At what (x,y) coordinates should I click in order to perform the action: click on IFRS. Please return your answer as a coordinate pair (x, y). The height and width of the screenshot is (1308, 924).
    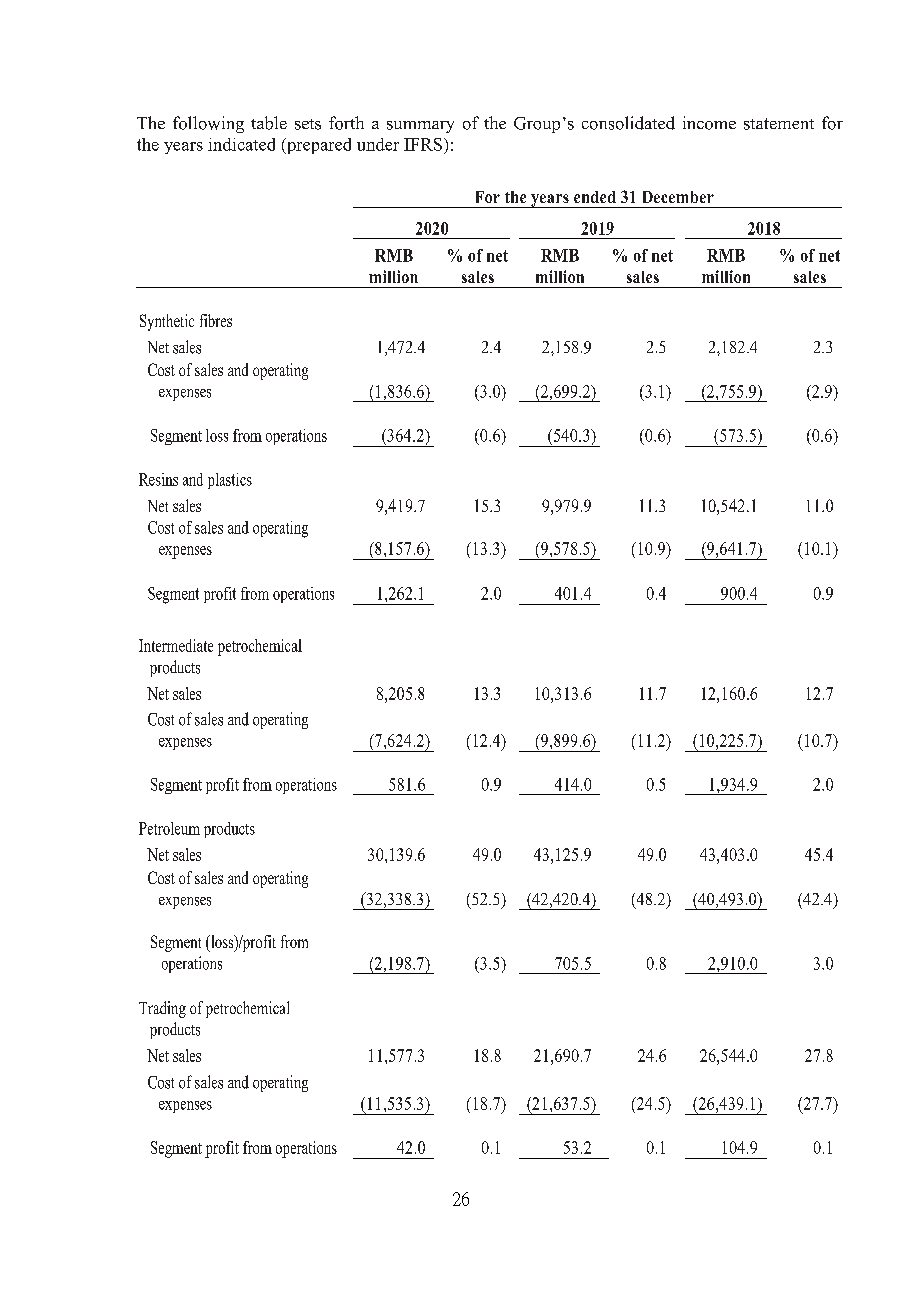
    Looking at the image, I should click on (423, 144).
